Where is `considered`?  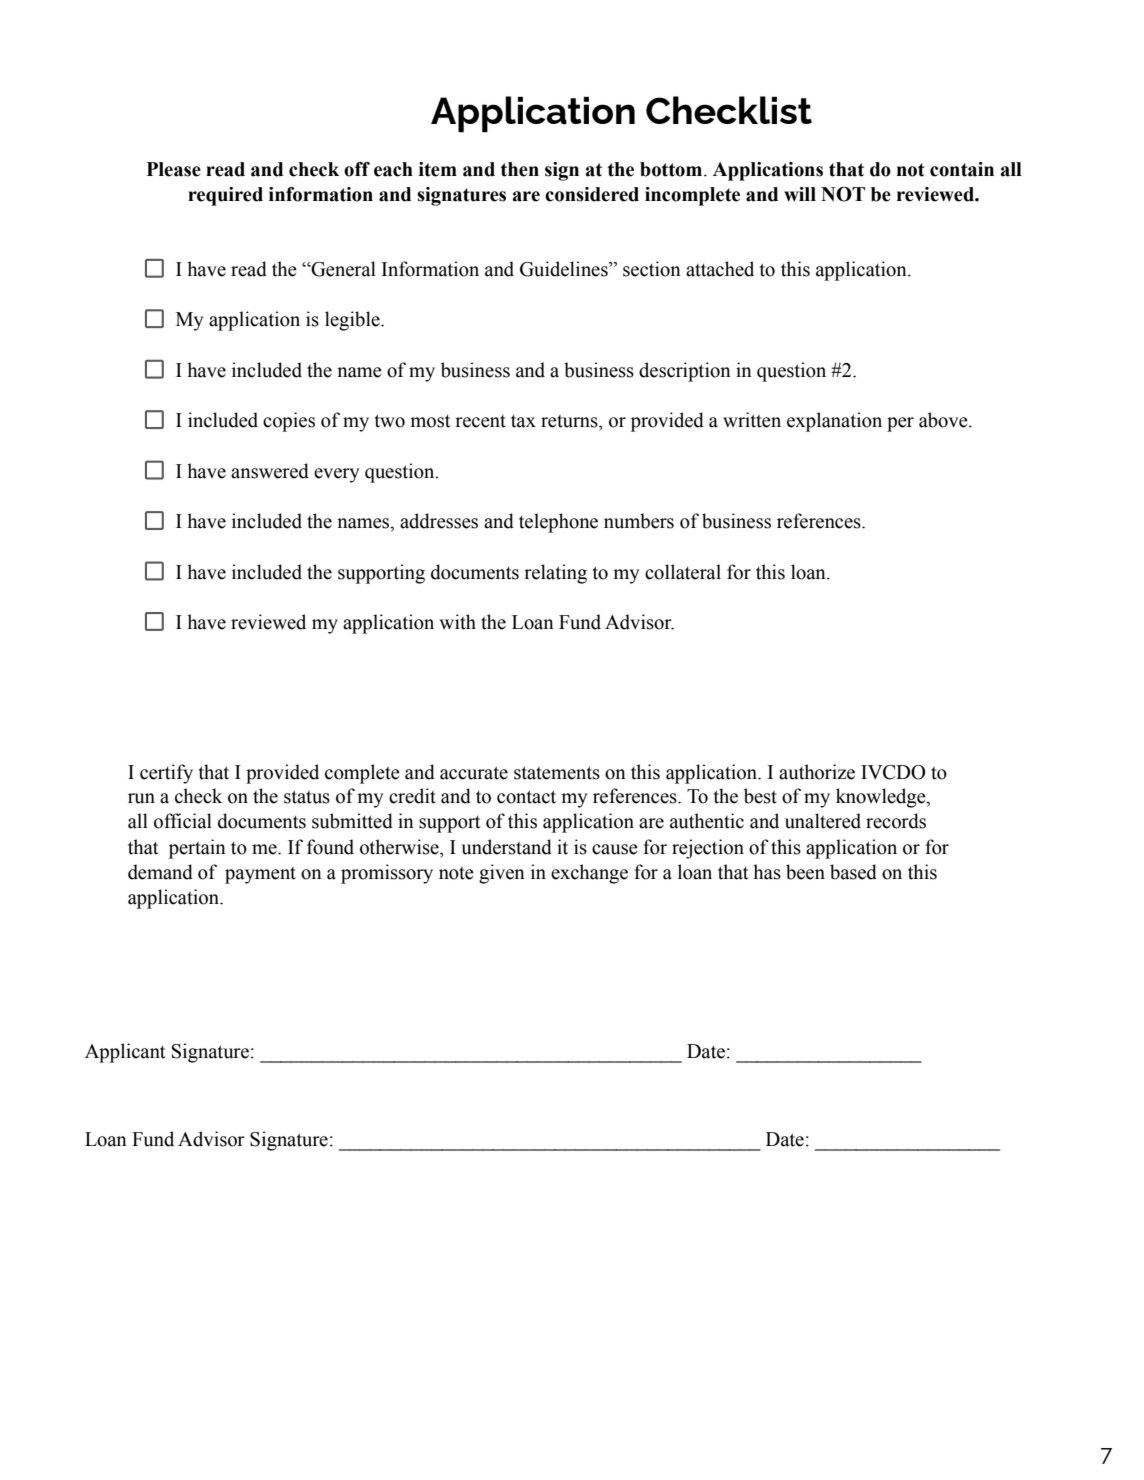
considered is located at coordinates (592, 194).
